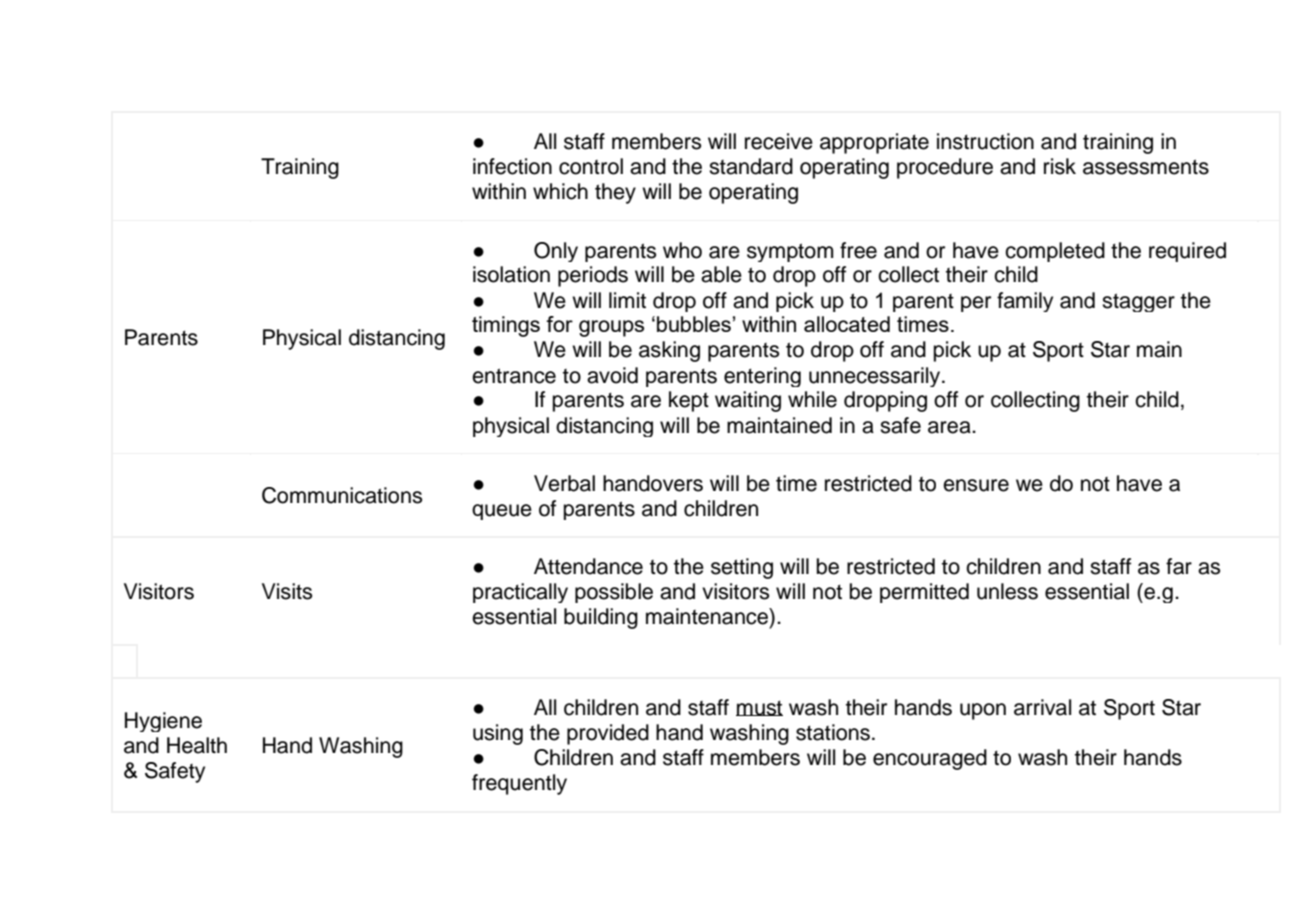 This image has height=924, width=1308. Describe the element at coordinates (514, 376) in the image. I see `entrance` at that location.
